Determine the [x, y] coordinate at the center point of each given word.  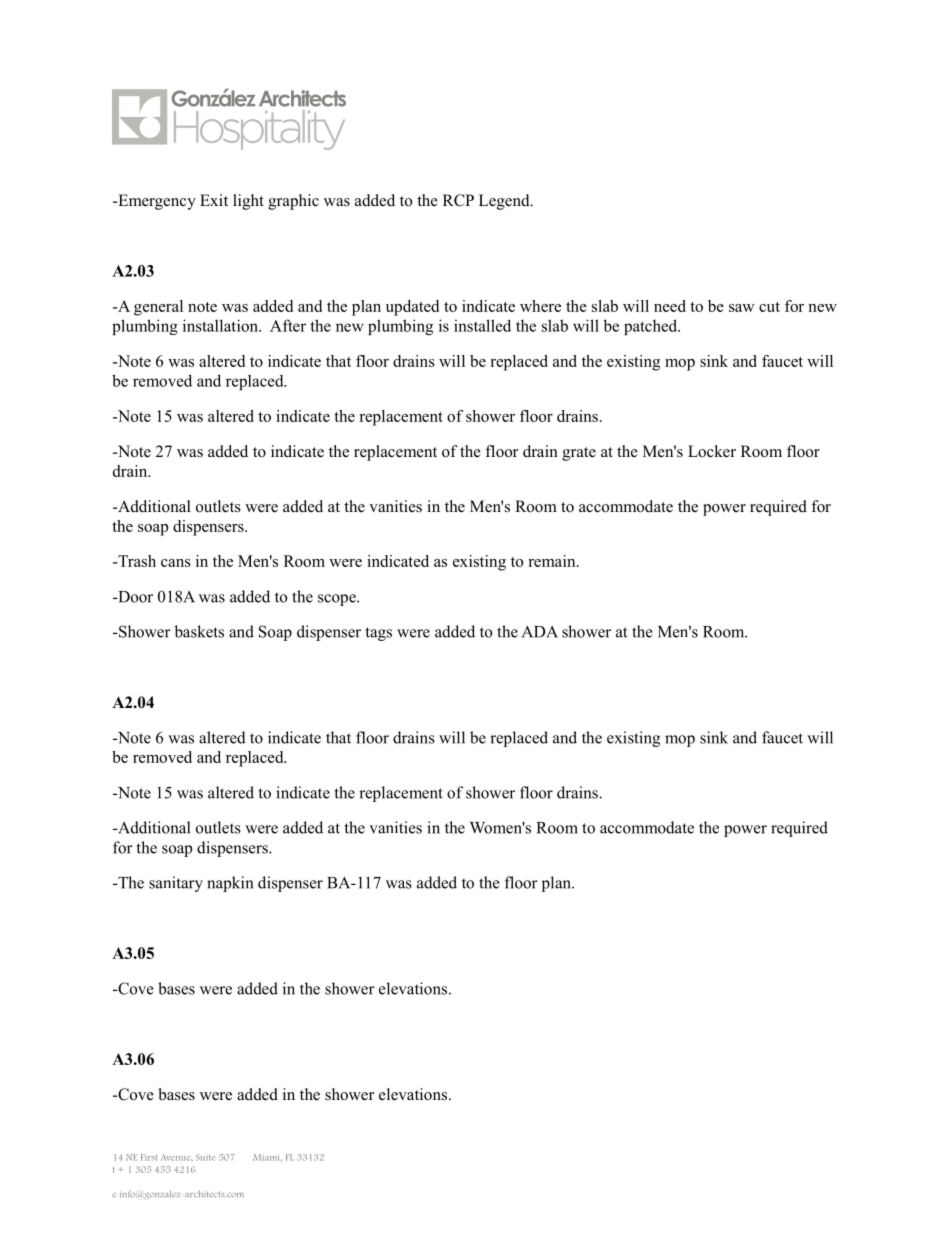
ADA [540, 632]
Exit [214, 200]
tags [379, 634]
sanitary [176, 884]
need [670, 306]
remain [553, 561]
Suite [205, 1157]
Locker [712, 451]
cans [176, 563]
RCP [458, 200]
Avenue [177, 1157]
